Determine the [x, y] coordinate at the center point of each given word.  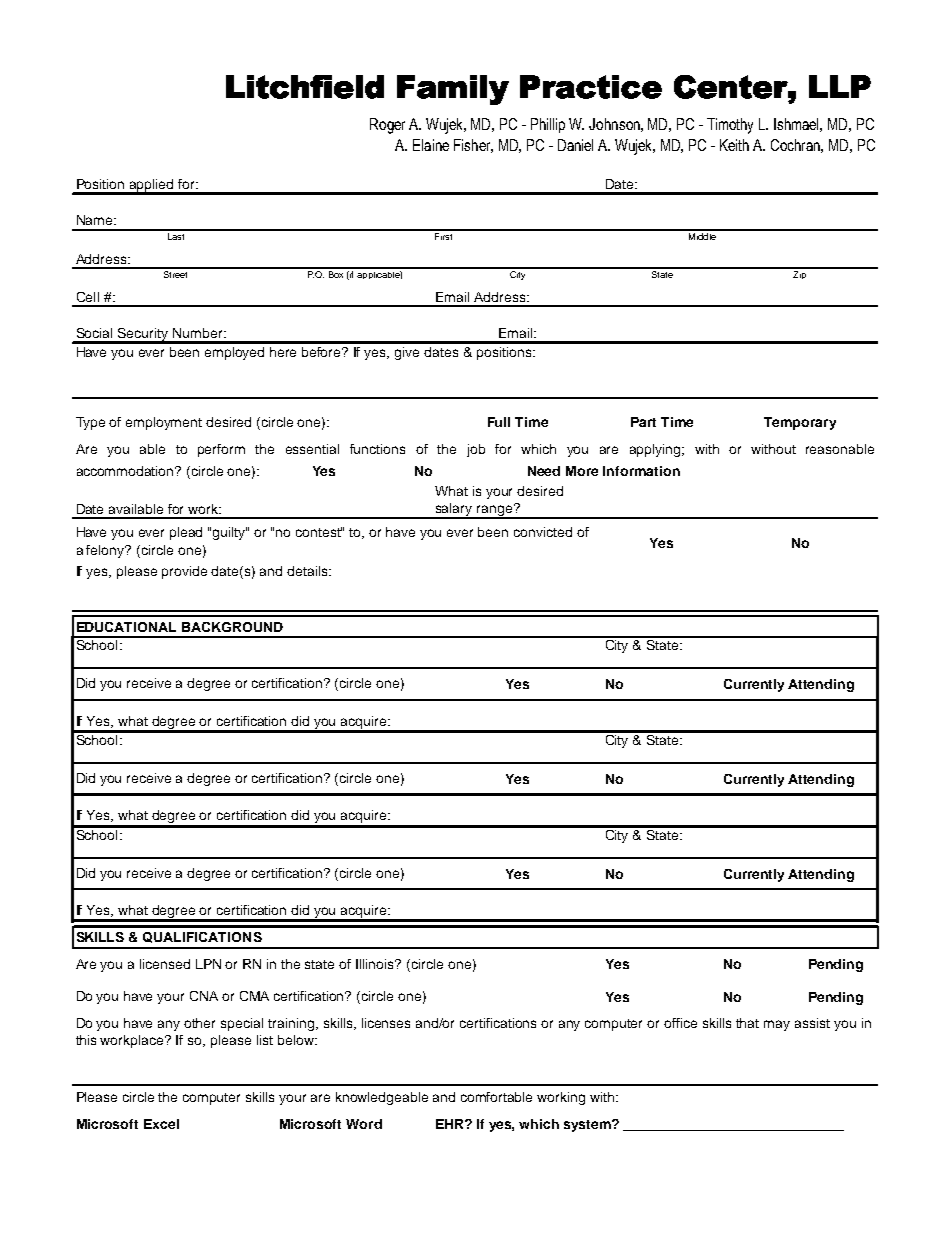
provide [184, 572]
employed [234, 353]
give [407, 353]
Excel [161, 1124]
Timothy [730, 126]
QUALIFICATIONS [202, 937]
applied [152, 186]
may [777, 1025]
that [747, 1023]
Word [364, 1124]
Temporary [800, 423]
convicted [543, 532]
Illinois [376, 964]
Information [641, 471]
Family [453, 90]
